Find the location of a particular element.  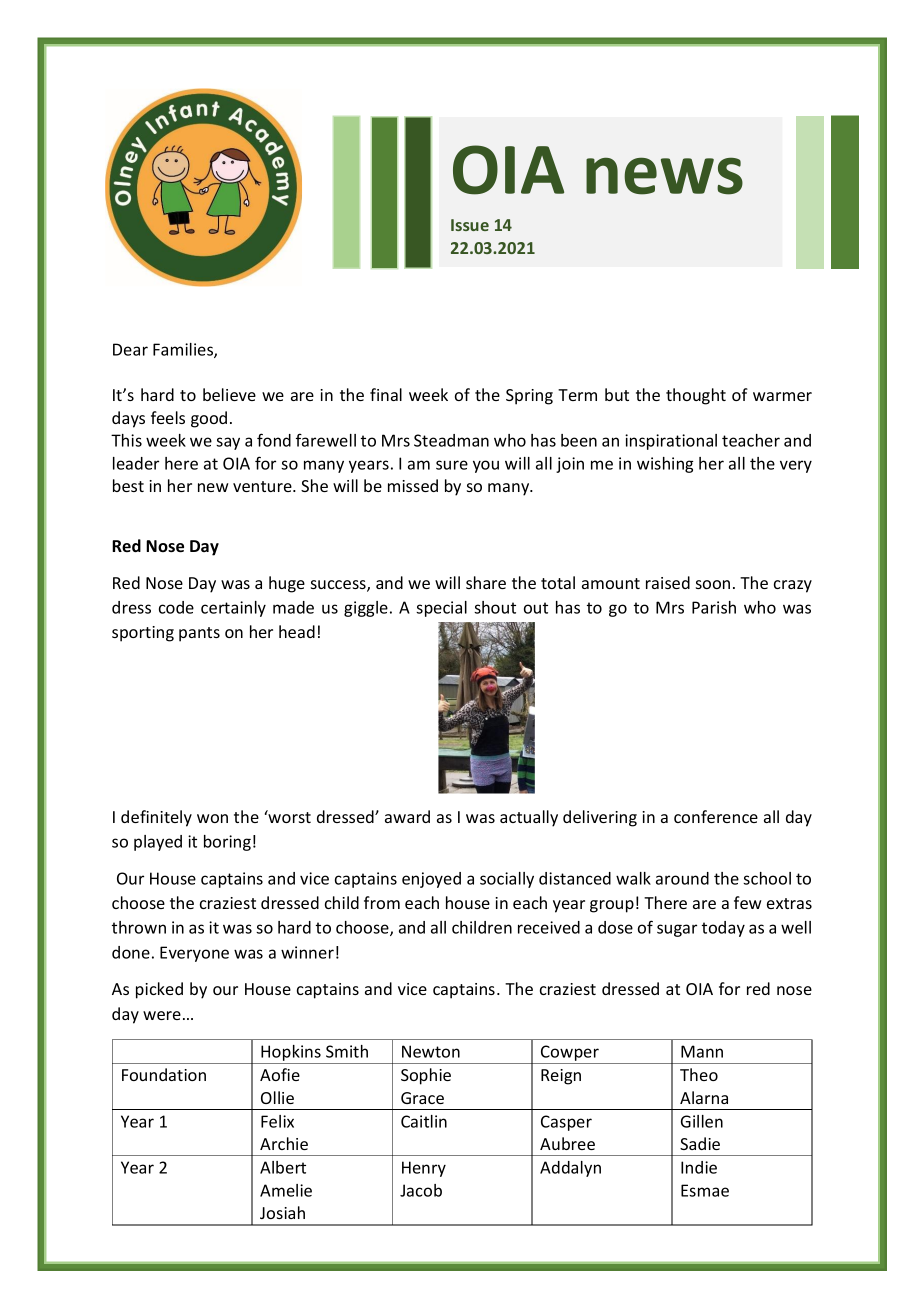

Albert is located at coordinates (283, 1167).
